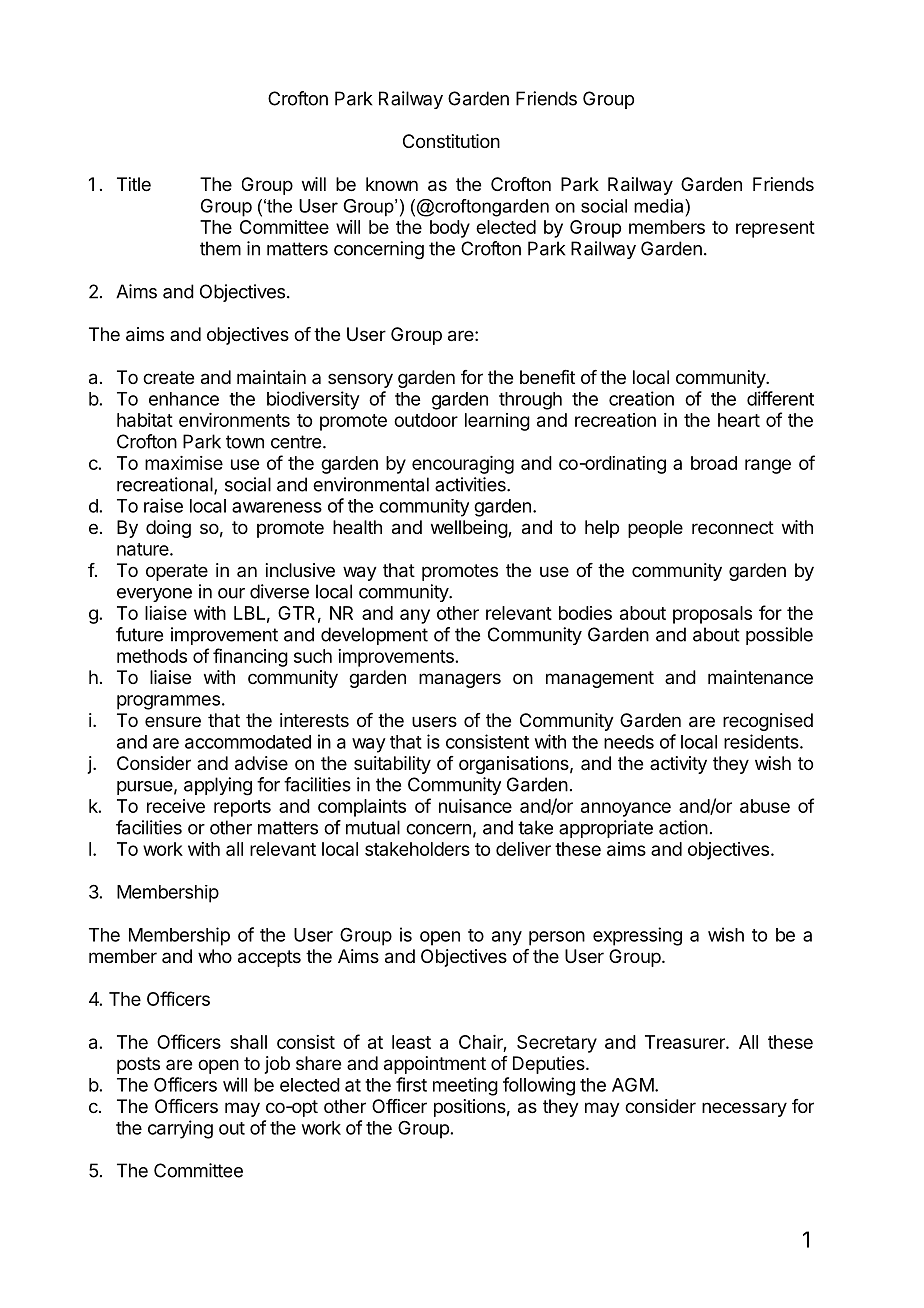  I want to click on broad, so click(714, 463).
